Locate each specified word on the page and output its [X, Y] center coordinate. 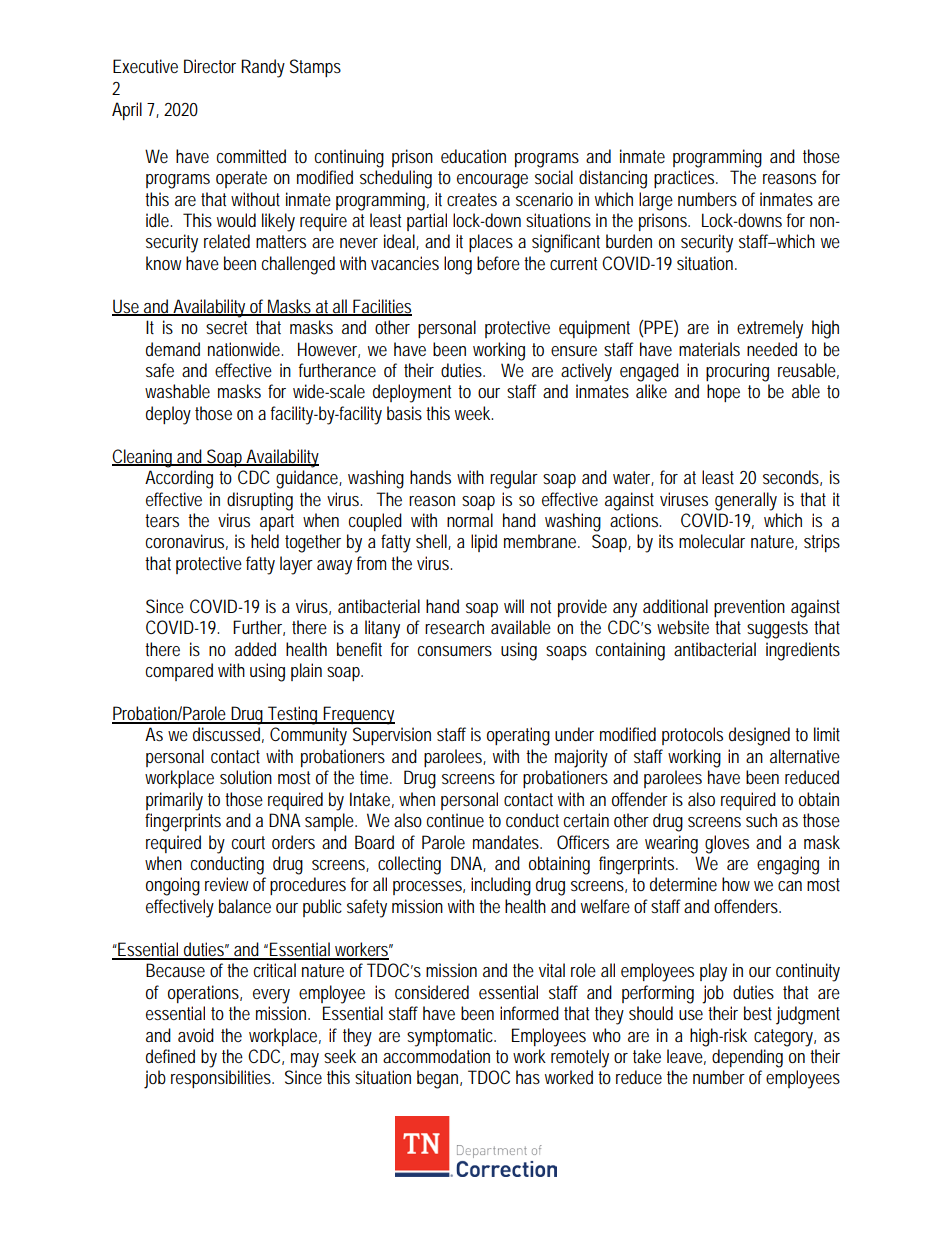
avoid [196, 1035]
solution [246, 777]
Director [210, 66]
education [473, 156]
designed [759, 736]
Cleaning [143, 458]
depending [747, 1058]
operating [518, 736]
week [474, 413]
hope [723, 393]
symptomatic [451, 1037]
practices [685, 179]
